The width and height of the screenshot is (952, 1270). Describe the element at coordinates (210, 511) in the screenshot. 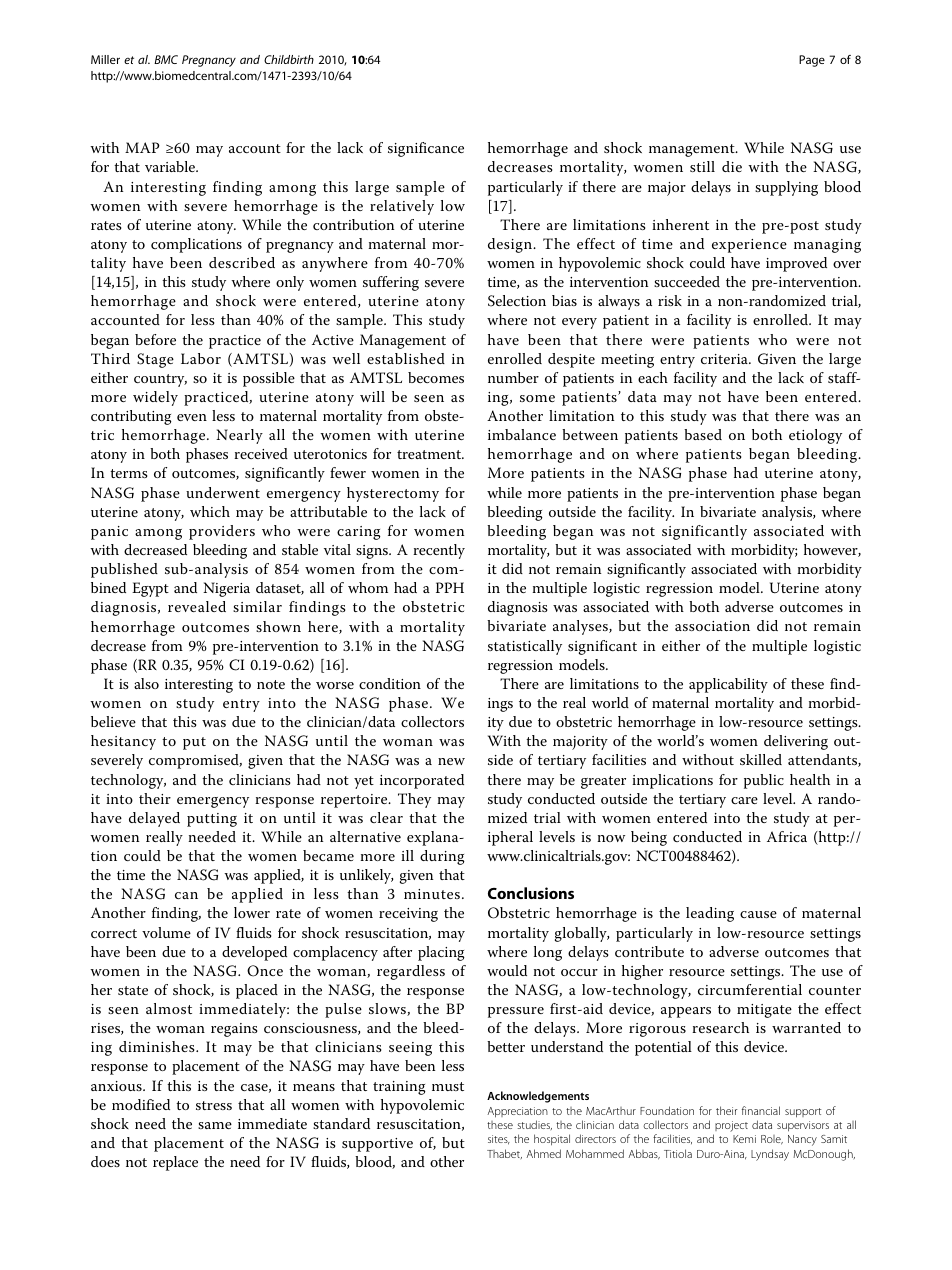

I see `which` at that location.
